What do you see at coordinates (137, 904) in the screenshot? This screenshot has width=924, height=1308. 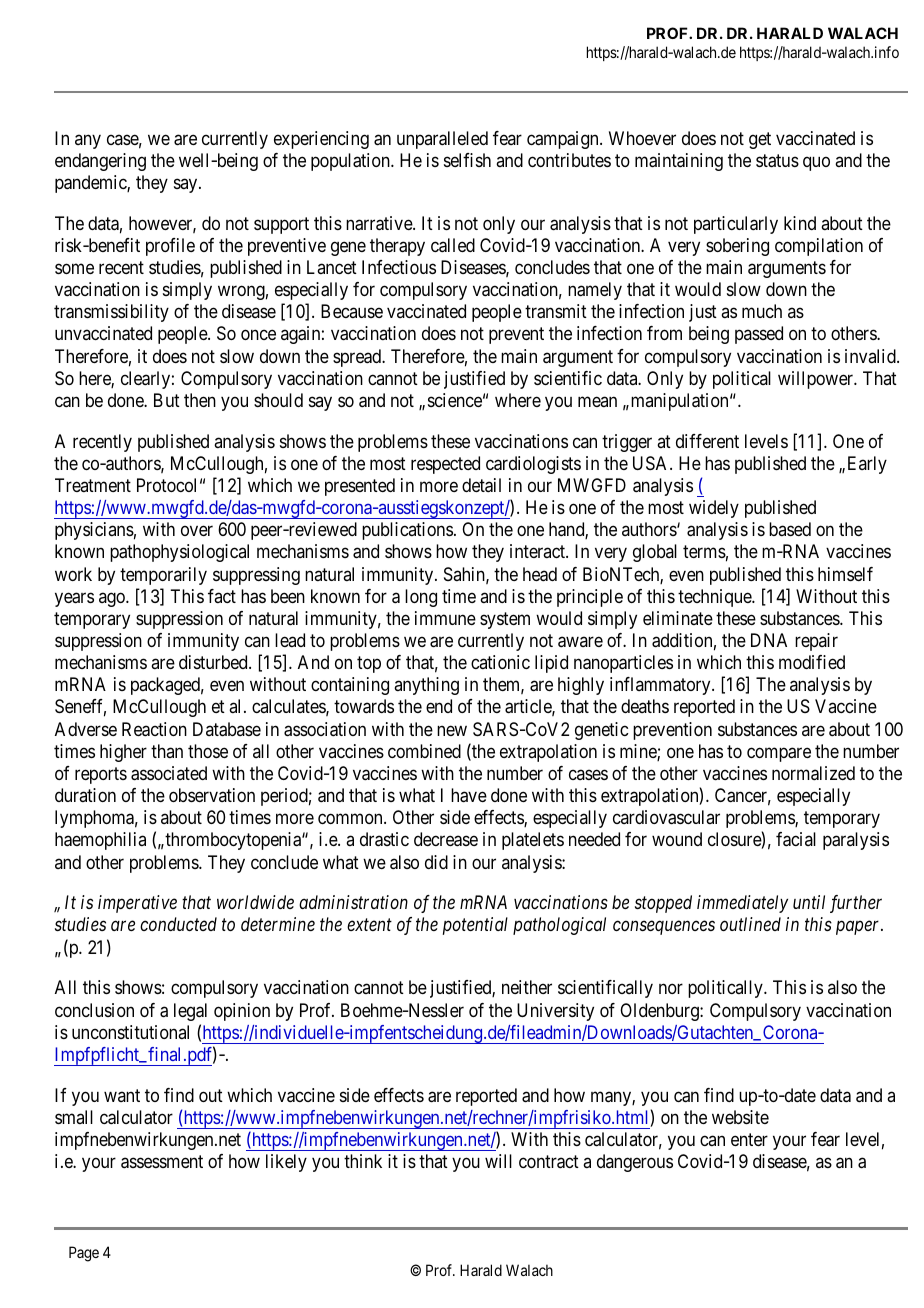 I see `imperative` at bounding box center [137, 904].
